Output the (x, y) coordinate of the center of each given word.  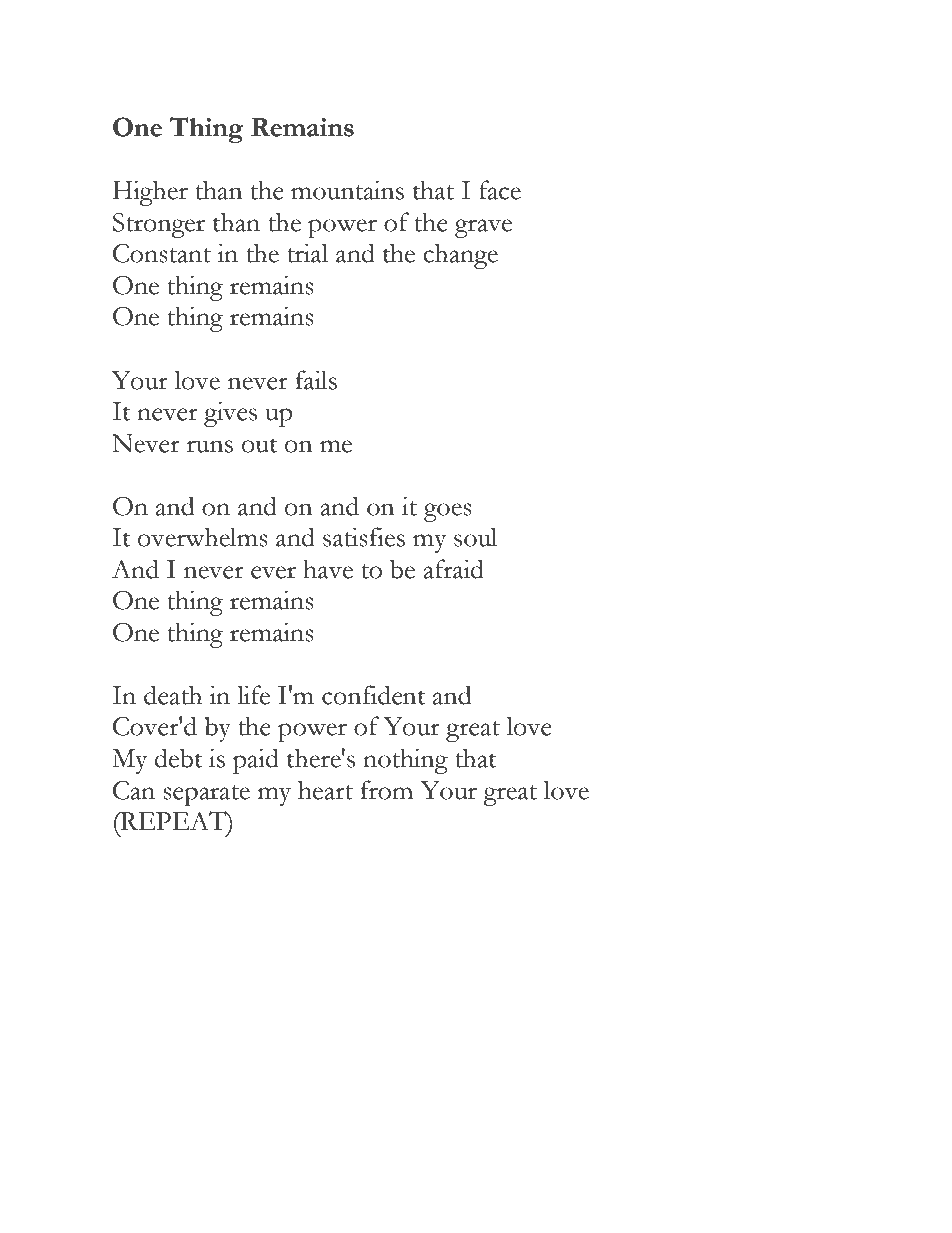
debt (178, 758)
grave (483, 228)
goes (448, 512)
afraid (453, 569)
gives (230, 414)
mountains (347, 190)
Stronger (159, 225)
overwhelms (203, 537)
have (328, 569)
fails (316, 380)
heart (325, 790)
